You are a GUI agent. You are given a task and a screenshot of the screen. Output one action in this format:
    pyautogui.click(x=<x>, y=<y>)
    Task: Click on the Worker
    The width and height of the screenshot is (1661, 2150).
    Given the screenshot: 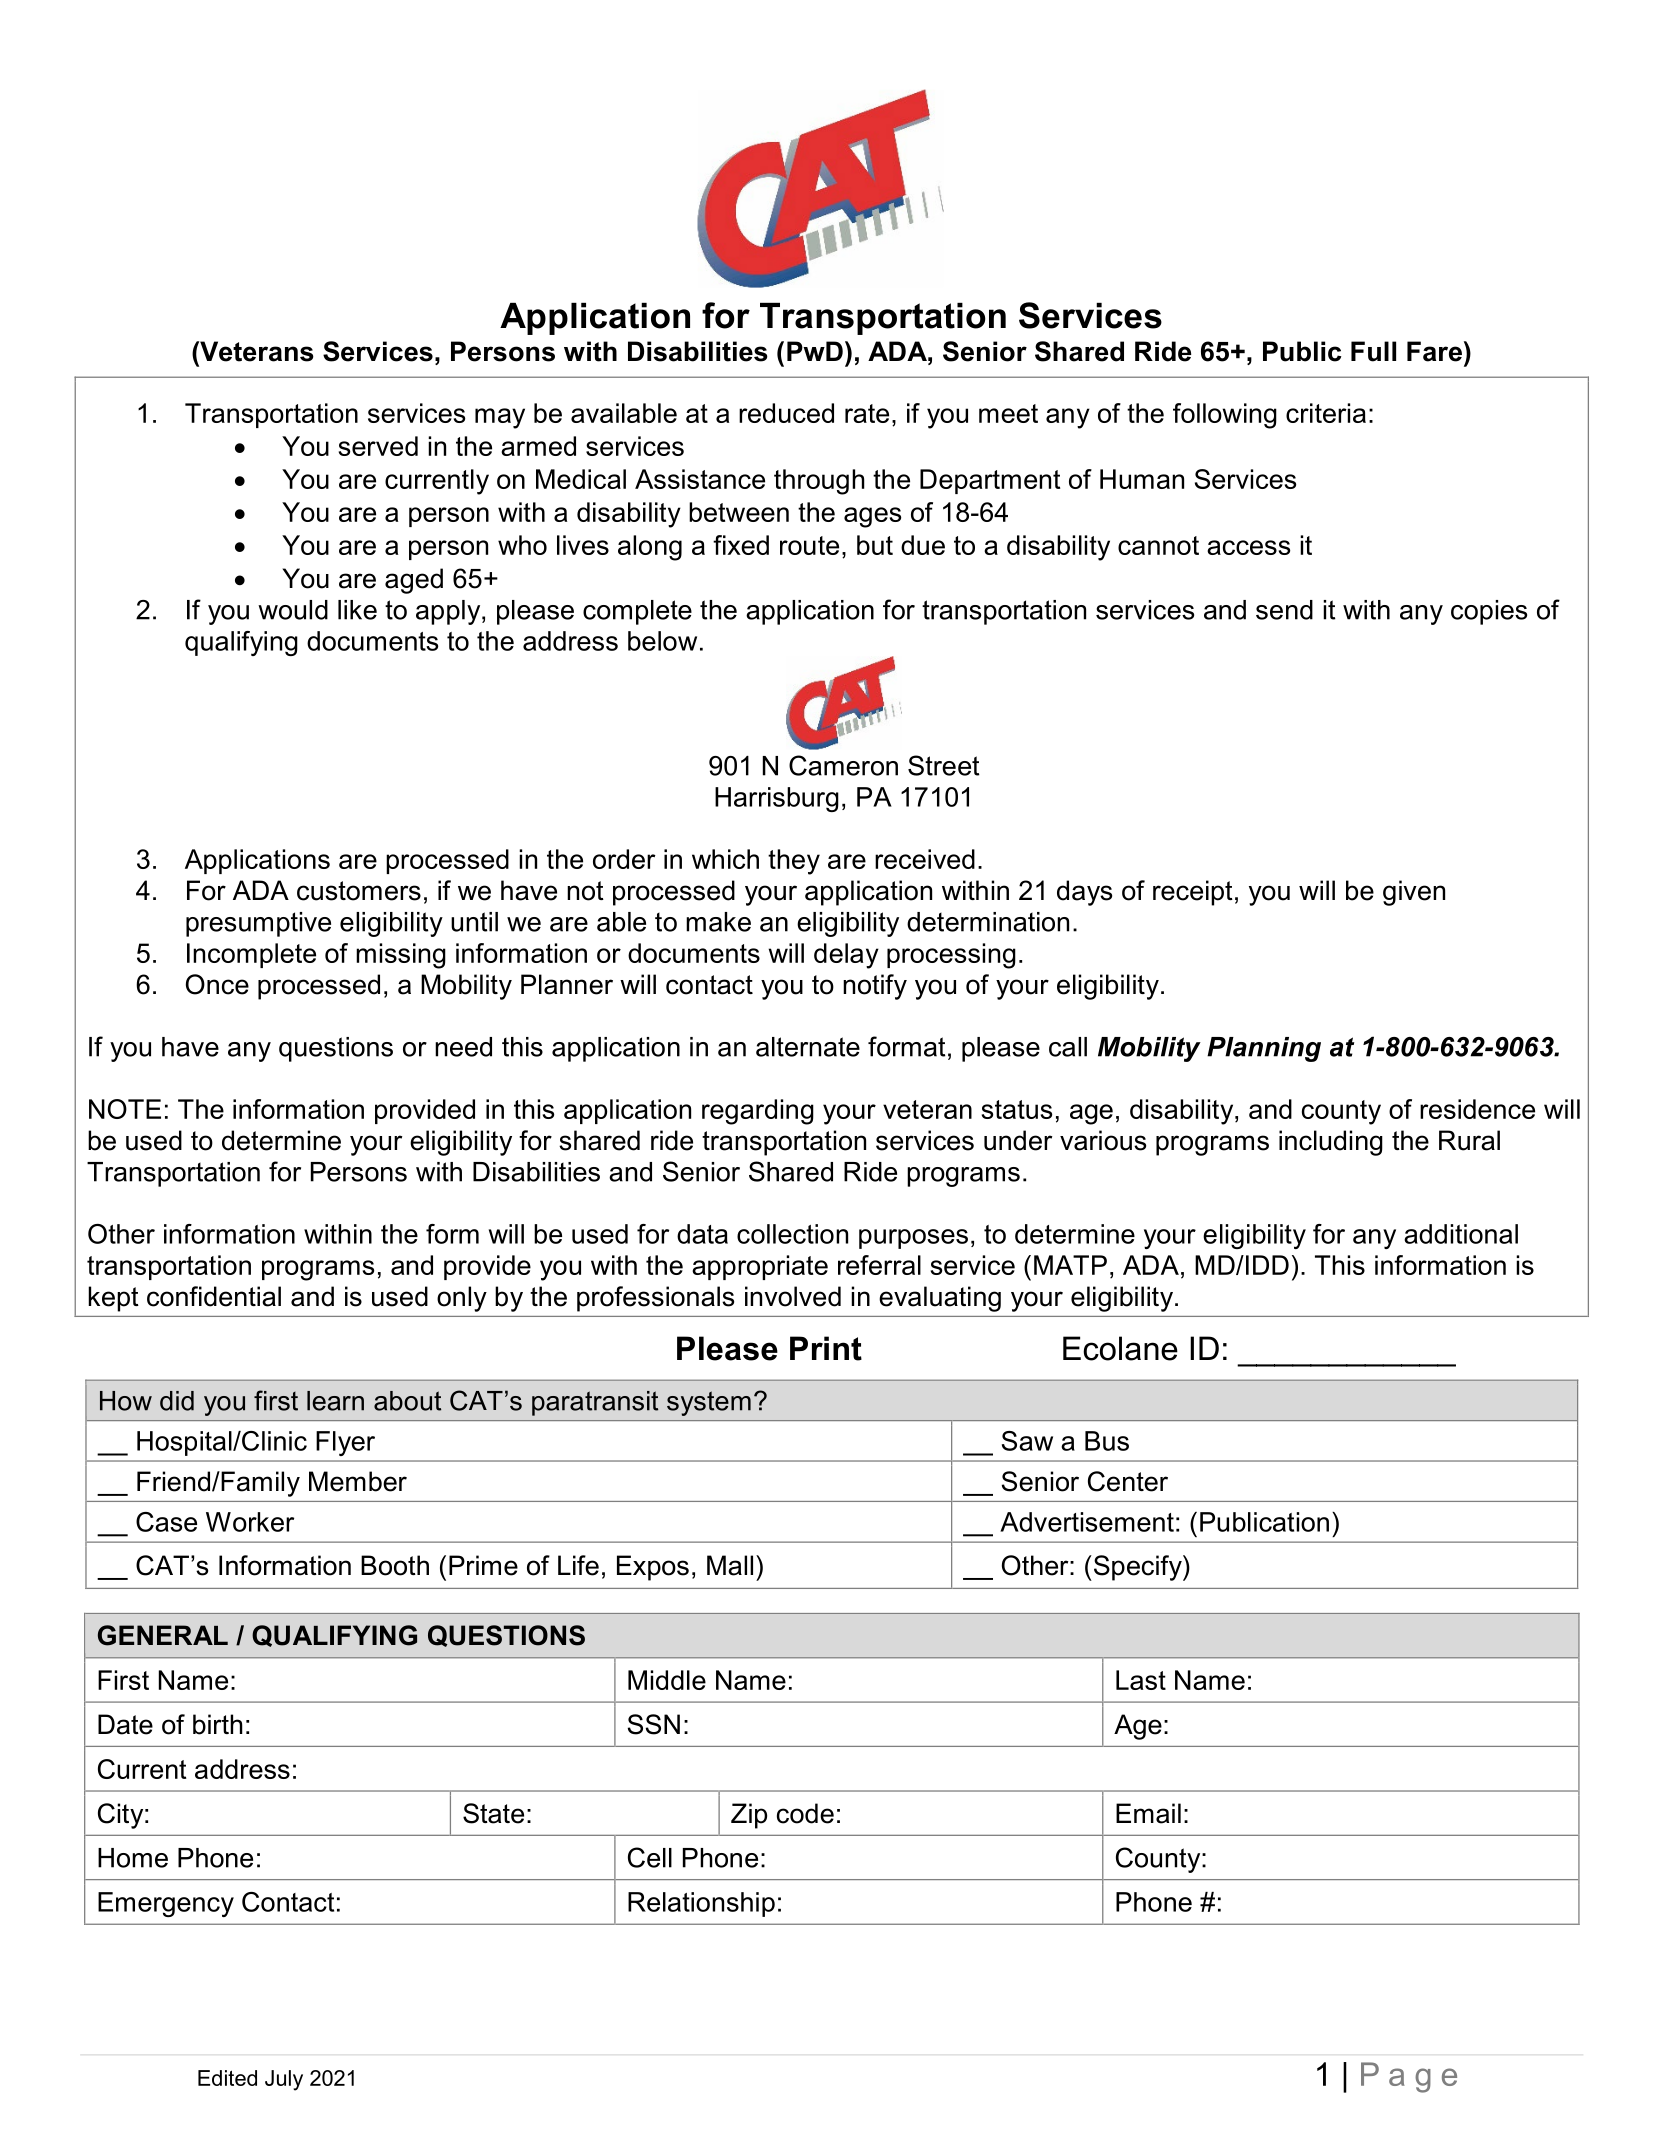 What is the action you would take?
    pyautogui.click(x=250, y=1522)
